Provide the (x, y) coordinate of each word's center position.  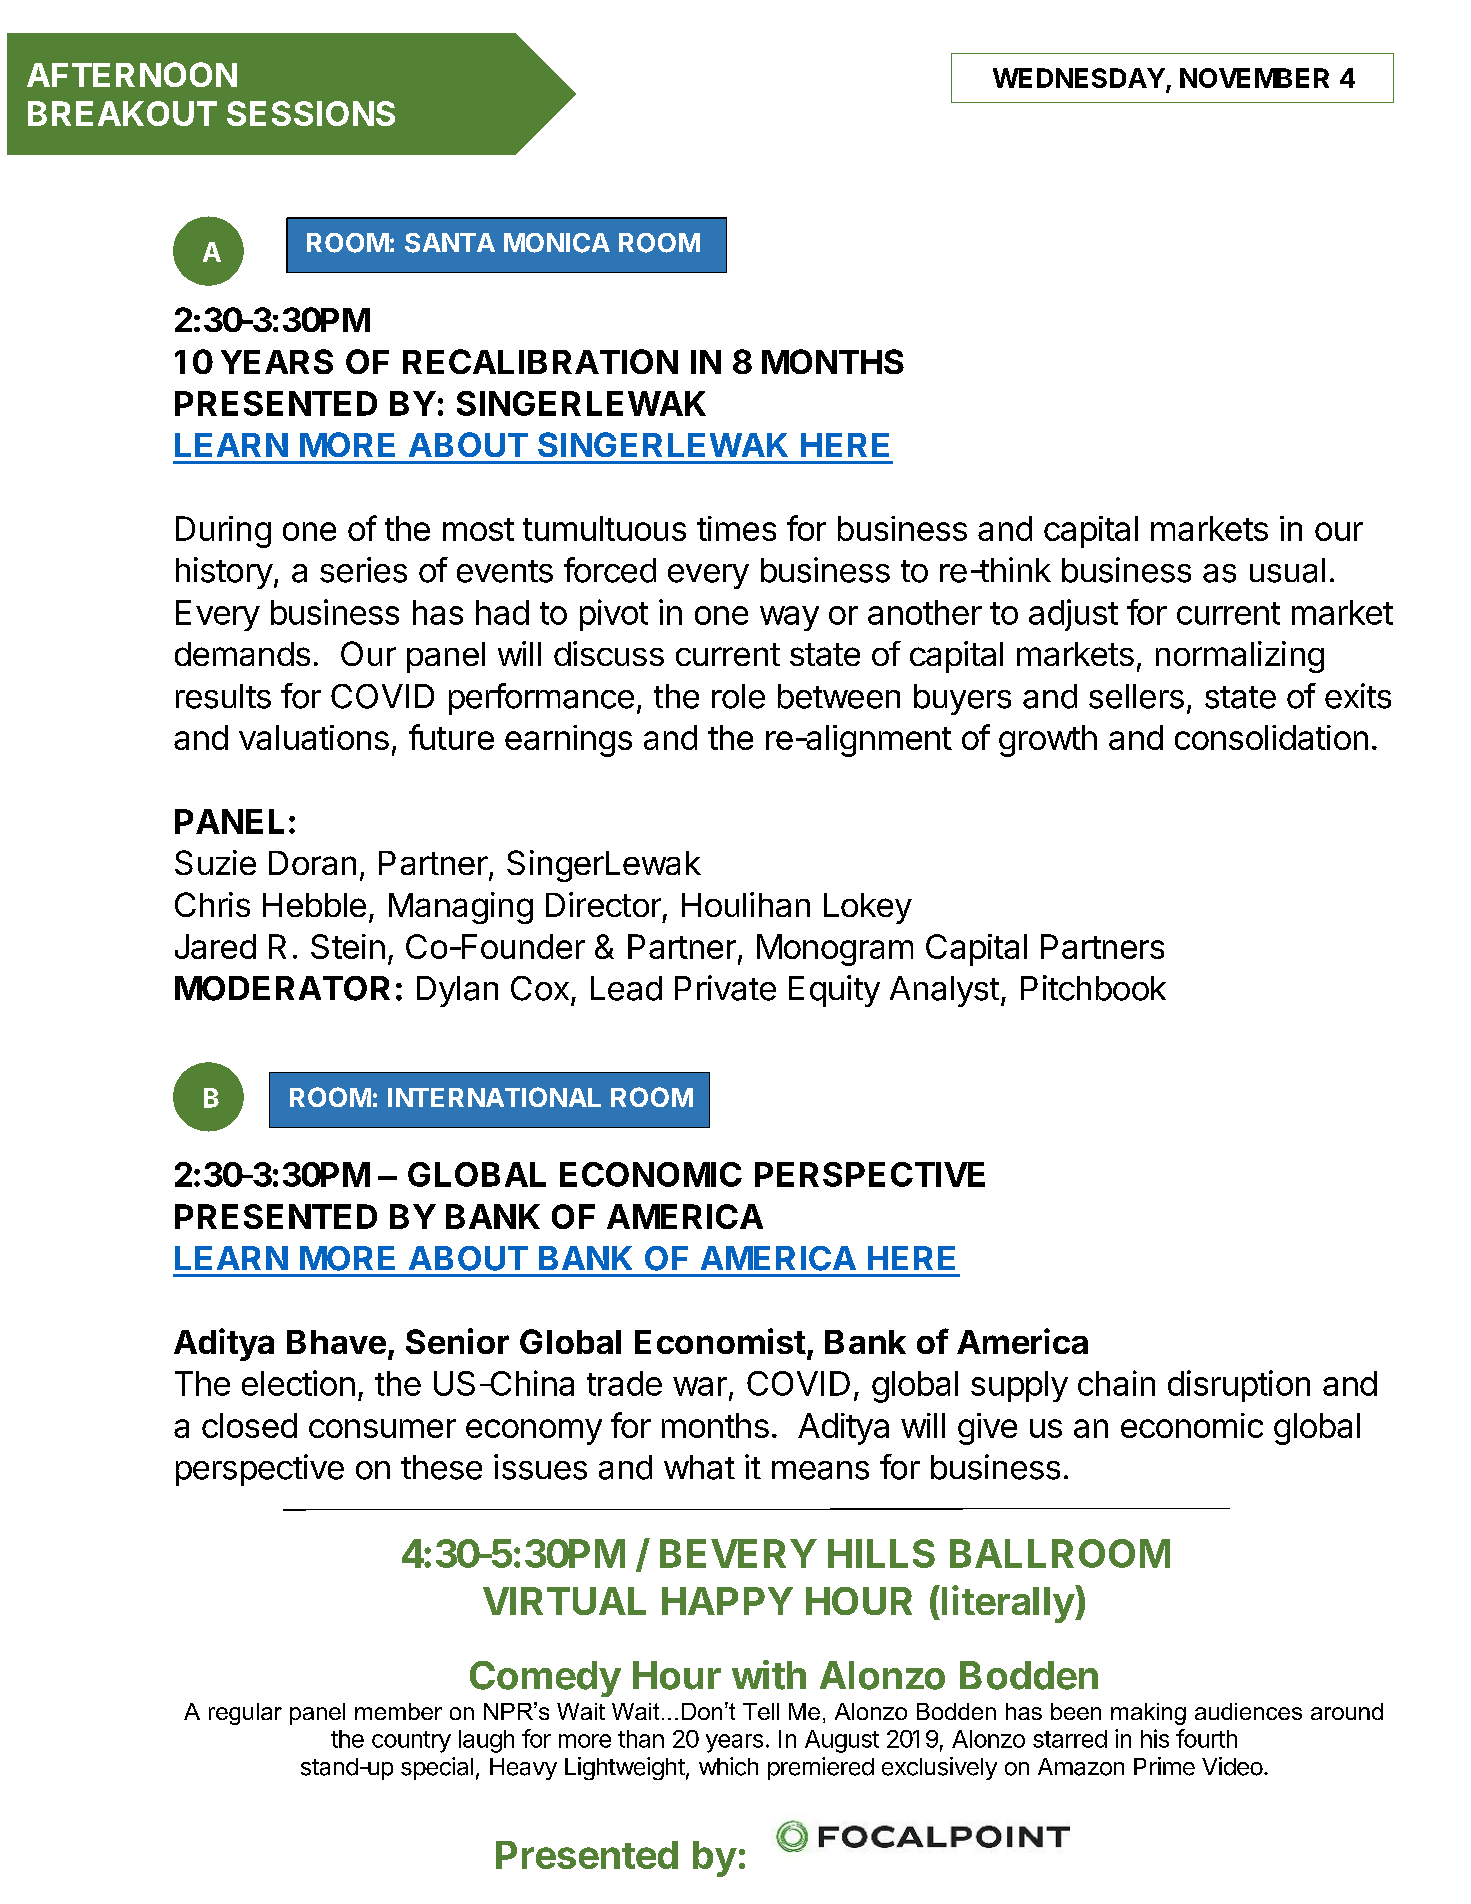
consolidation (1271, 737)
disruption (1239, 1386)
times (736, 528)
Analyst (944, 991)
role (738, 696)
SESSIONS (311, 113)
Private (725, 988)
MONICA (557, 243)
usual (1287, 570)
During (223, 532)
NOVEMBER (1254, 78)
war (700, 1386)
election (298, 1383)
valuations (314, 737)
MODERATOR (282, 988)
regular (245, 1714)
